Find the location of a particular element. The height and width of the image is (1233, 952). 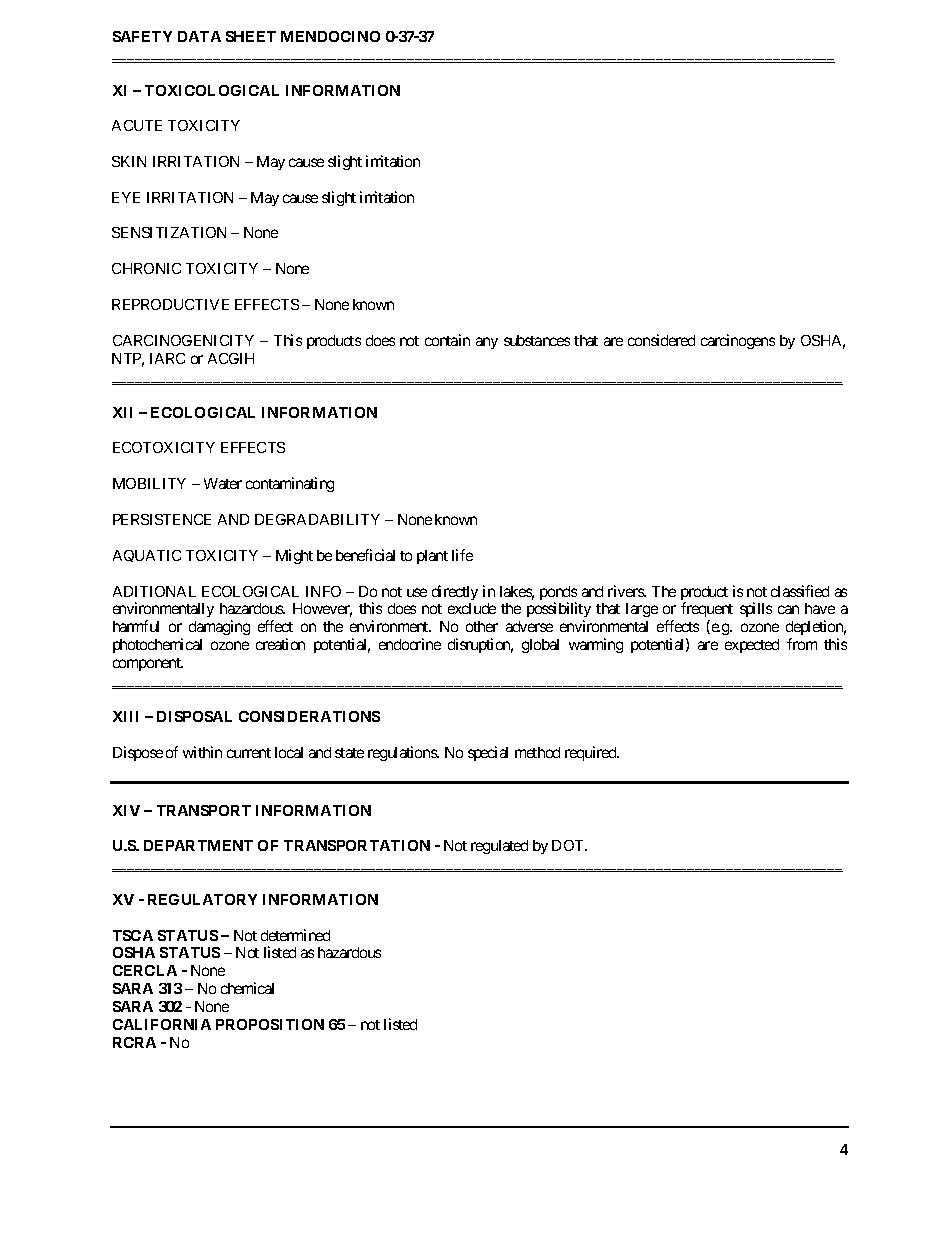

DISPOSAL is located at coordinates (194, 716).
